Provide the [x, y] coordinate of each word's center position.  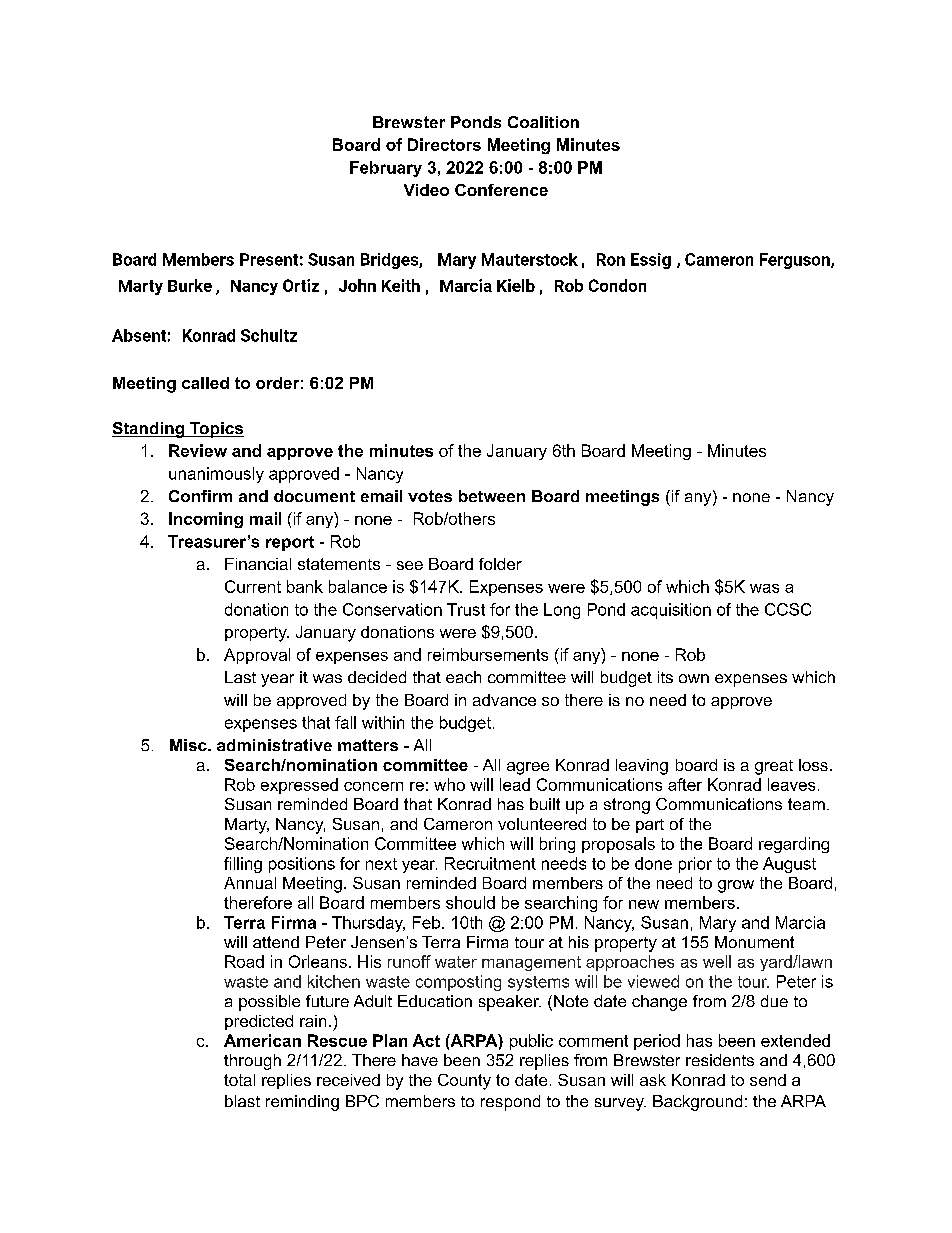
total [239, 1080]
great [774, 767]
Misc [189, 745]
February [386, 169]
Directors [444, 144]
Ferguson [796, 261]
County [464, 1082]
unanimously [216, 475]
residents [720, 1060]
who [449, 784]
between [492, 496]
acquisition [671, 611]
